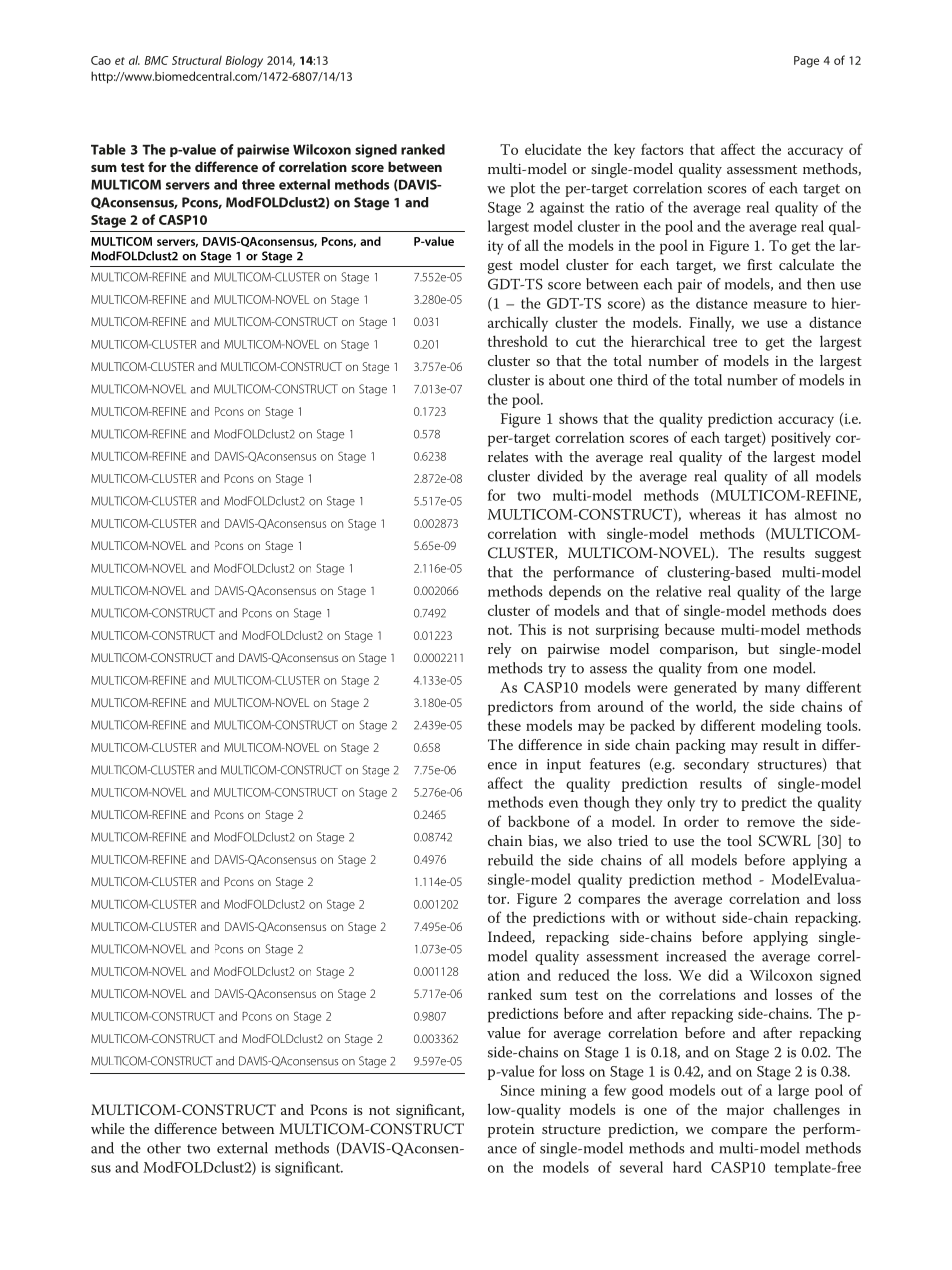 The image size is (952, 1270). I want to click on Page, so click(806, 62).
